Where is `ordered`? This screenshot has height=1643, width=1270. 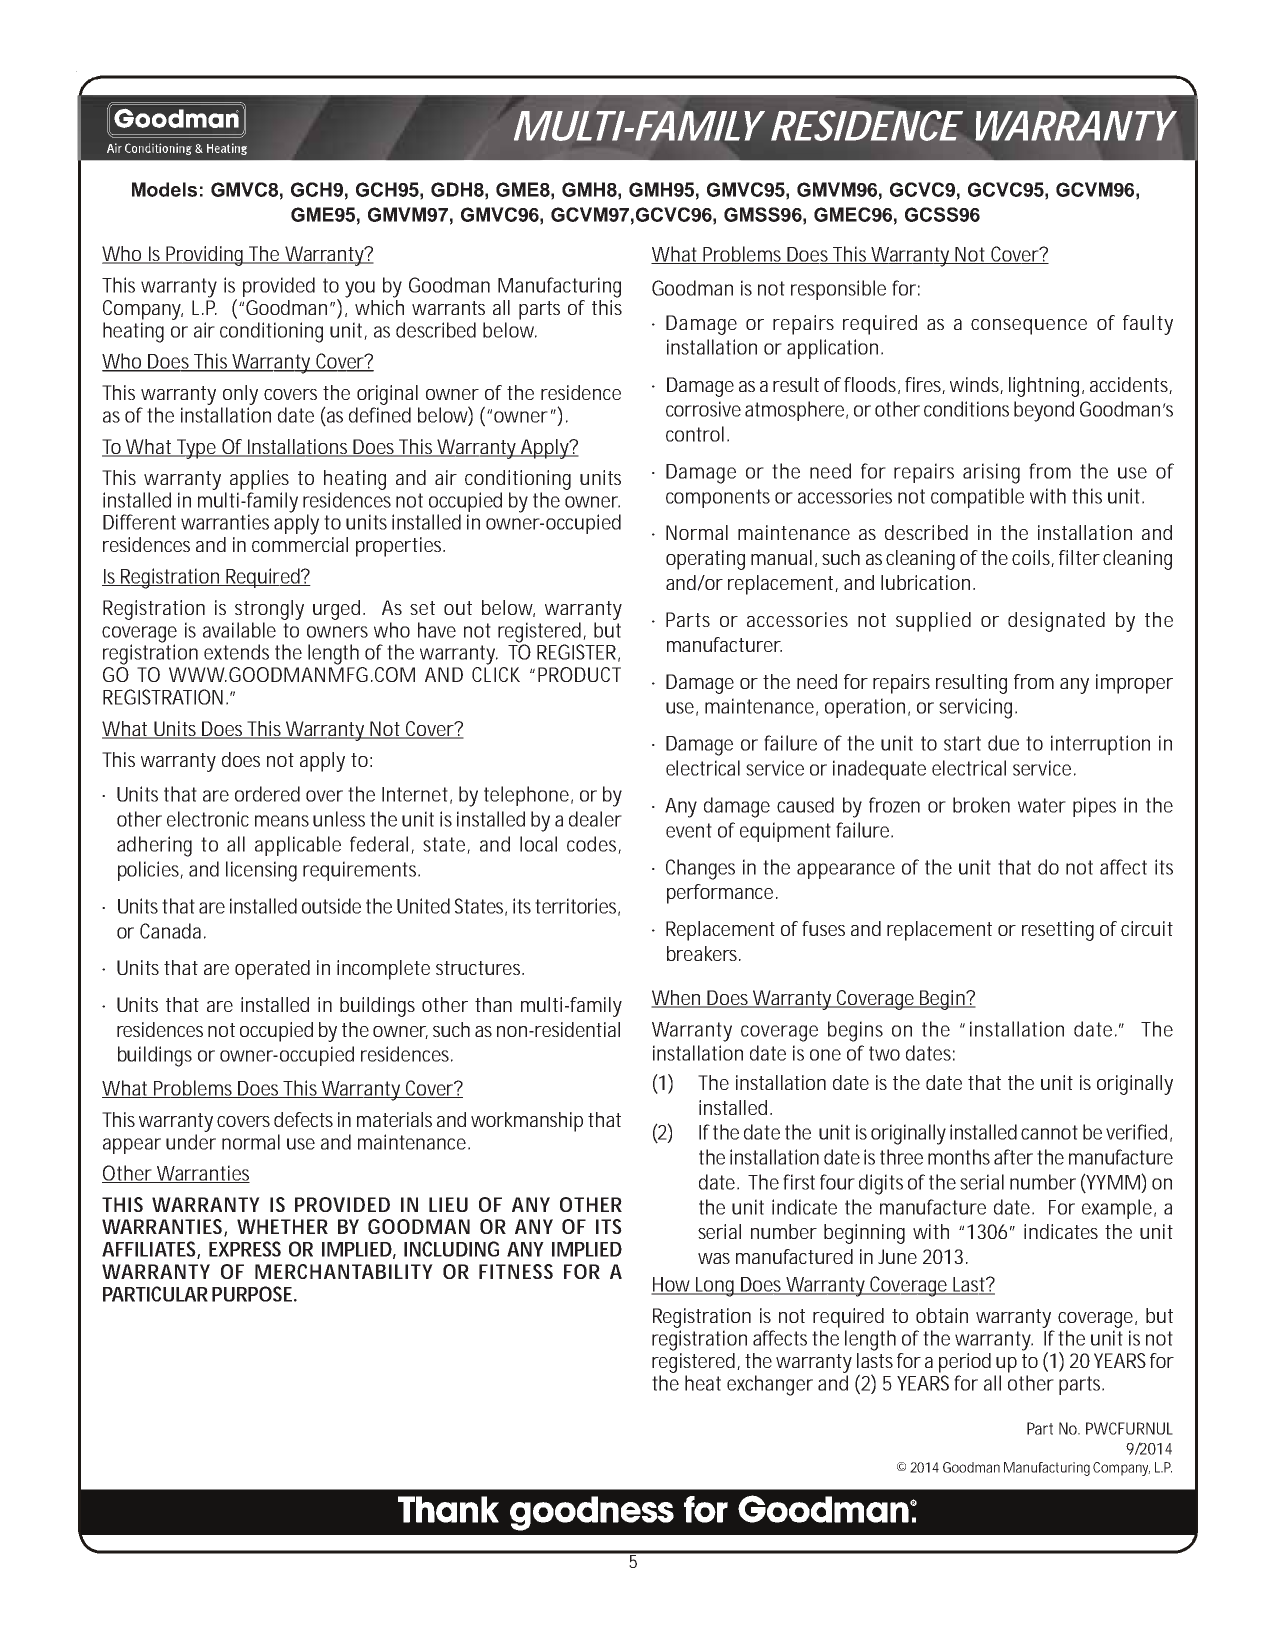
ordered is located at coordinates (267, 794).
